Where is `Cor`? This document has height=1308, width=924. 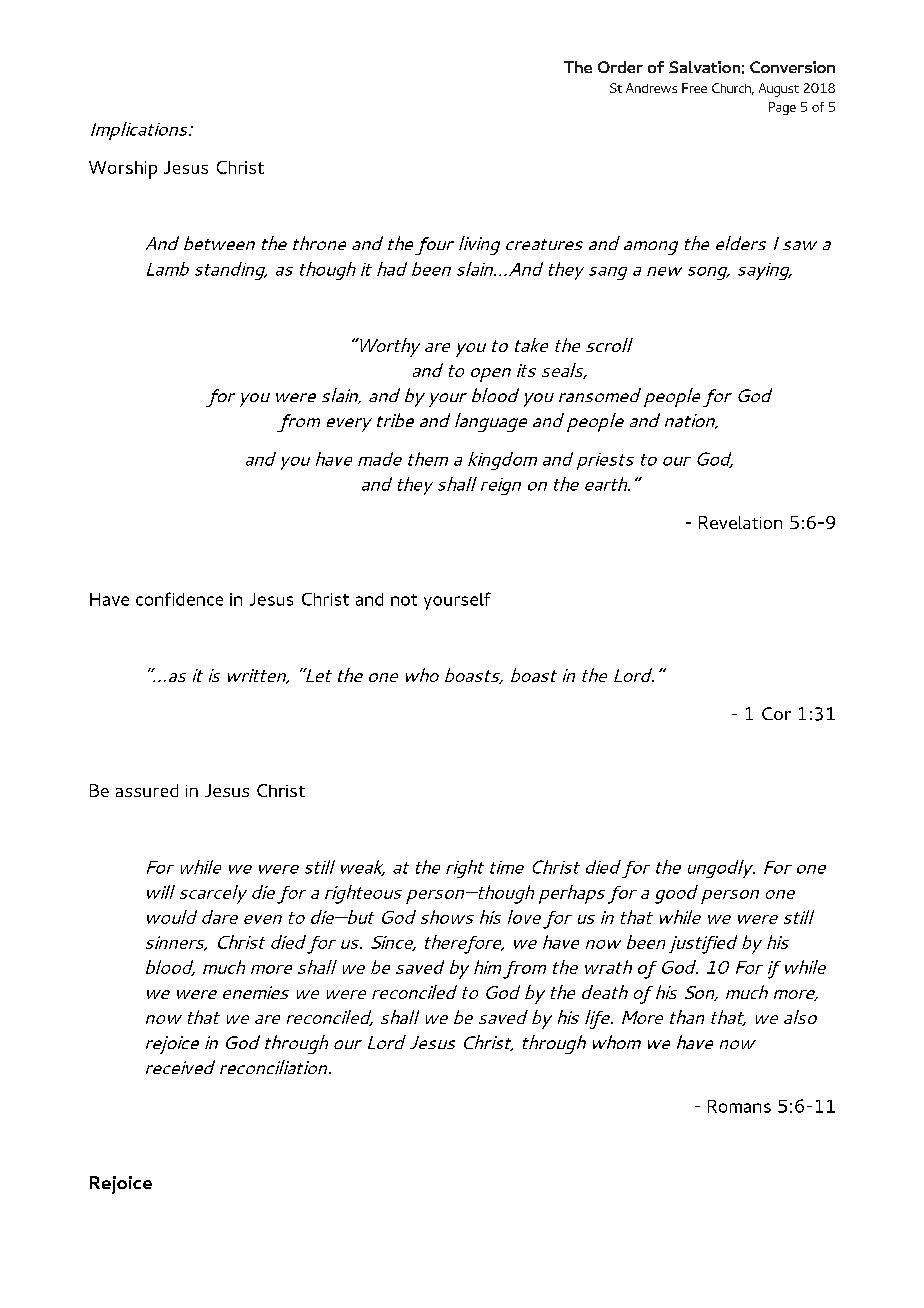
Cor is located at coordinates (776, 713).
